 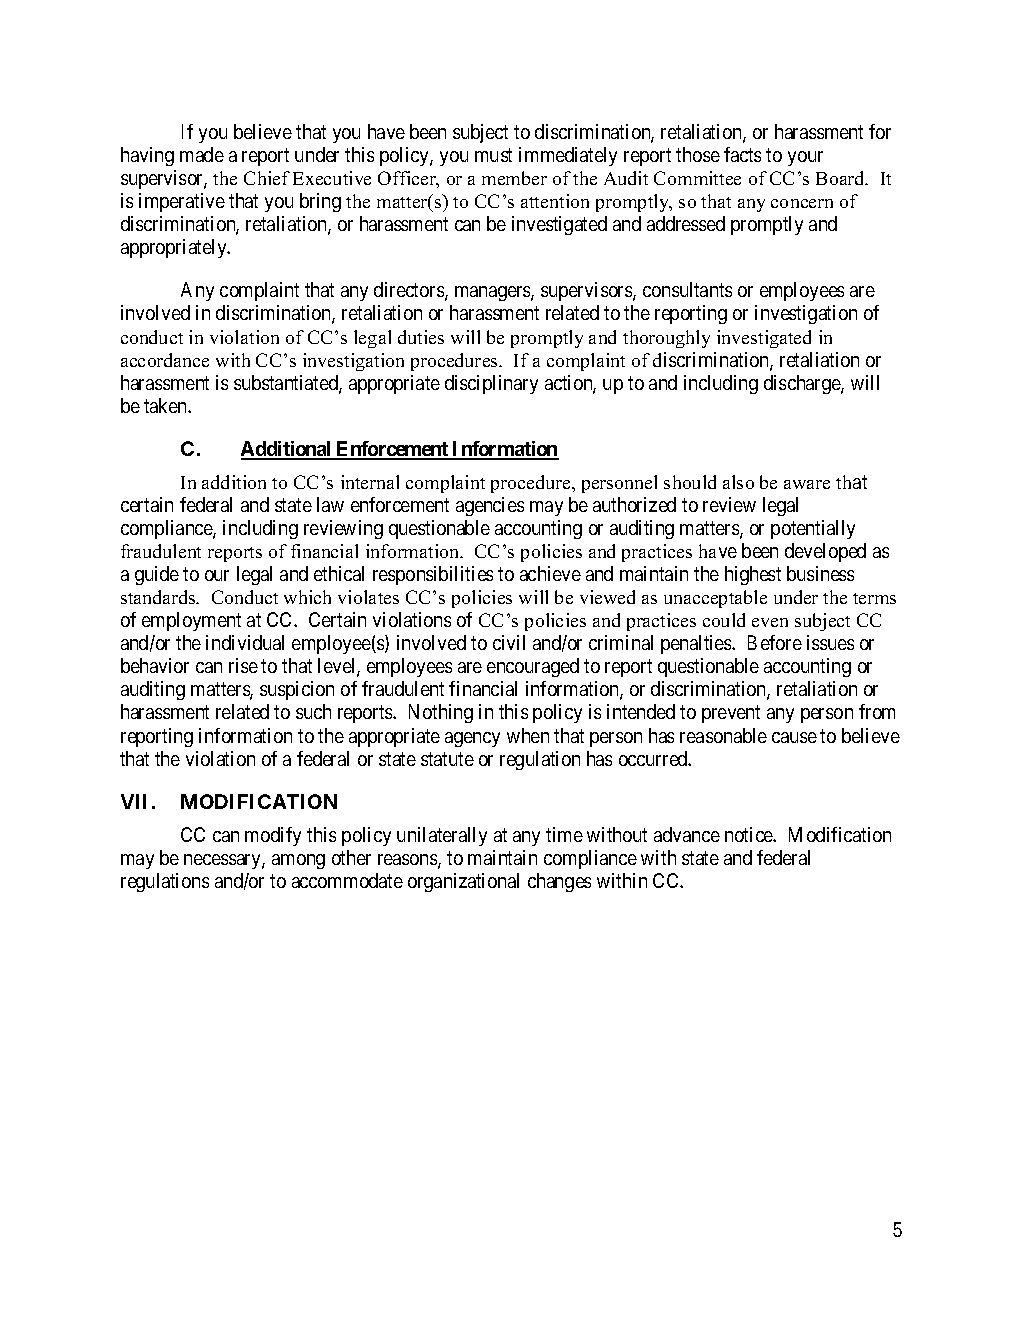 What do you see at coordinates (559, 882) in the screenshot?
I see `changes` at bounding box center [559, 882].
